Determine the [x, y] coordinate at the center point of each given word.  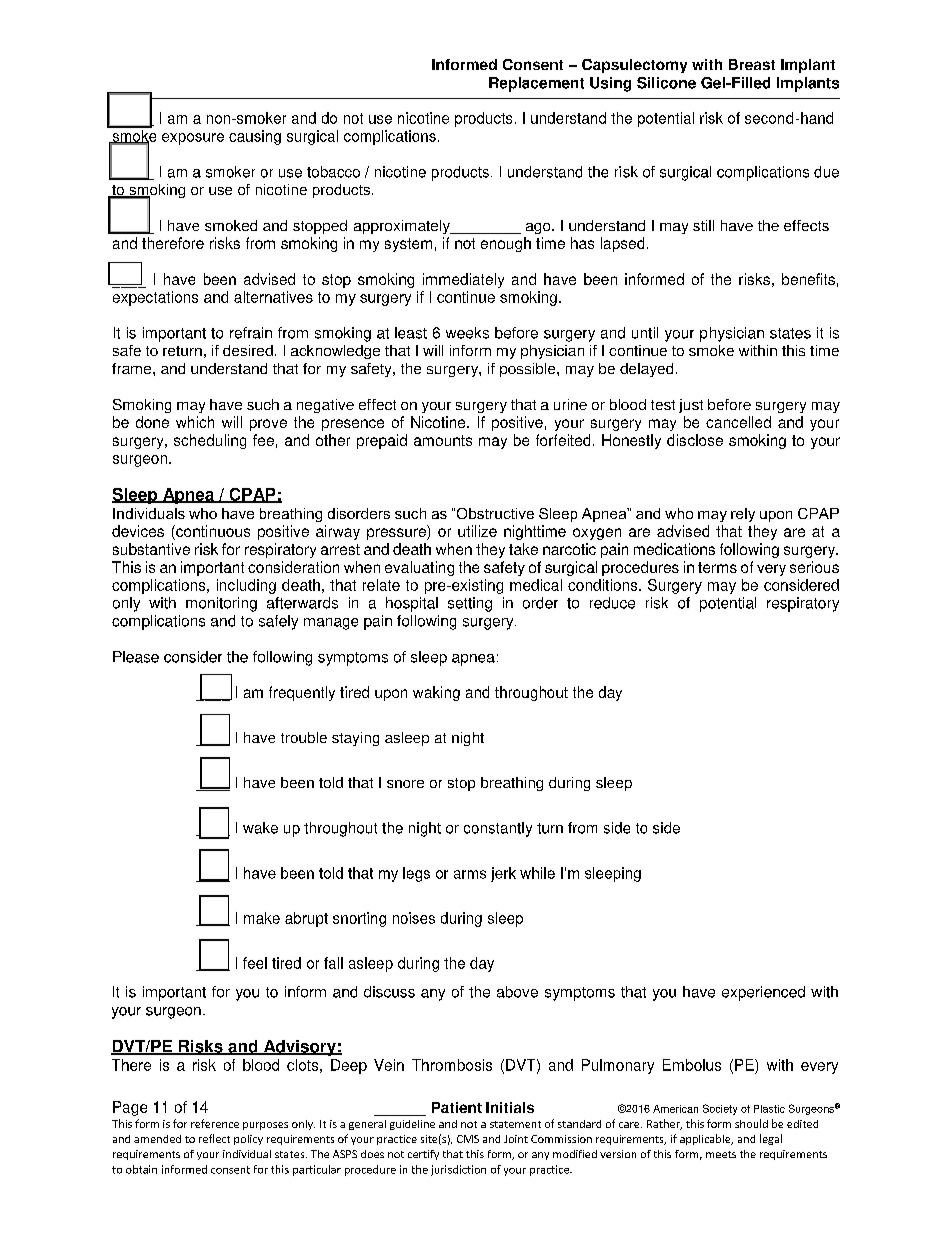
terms [717, 567]
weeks [467, 333]
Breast [752, 64]
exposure [193, 139]
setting [470, 604]
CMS [468, 1139]
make [262, 918]
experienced [763, 993]
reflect [214, 1138]
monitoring [221, 604]
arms [470, 874]
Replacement [536, 84]
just [691, 406]
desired [248, 350]
